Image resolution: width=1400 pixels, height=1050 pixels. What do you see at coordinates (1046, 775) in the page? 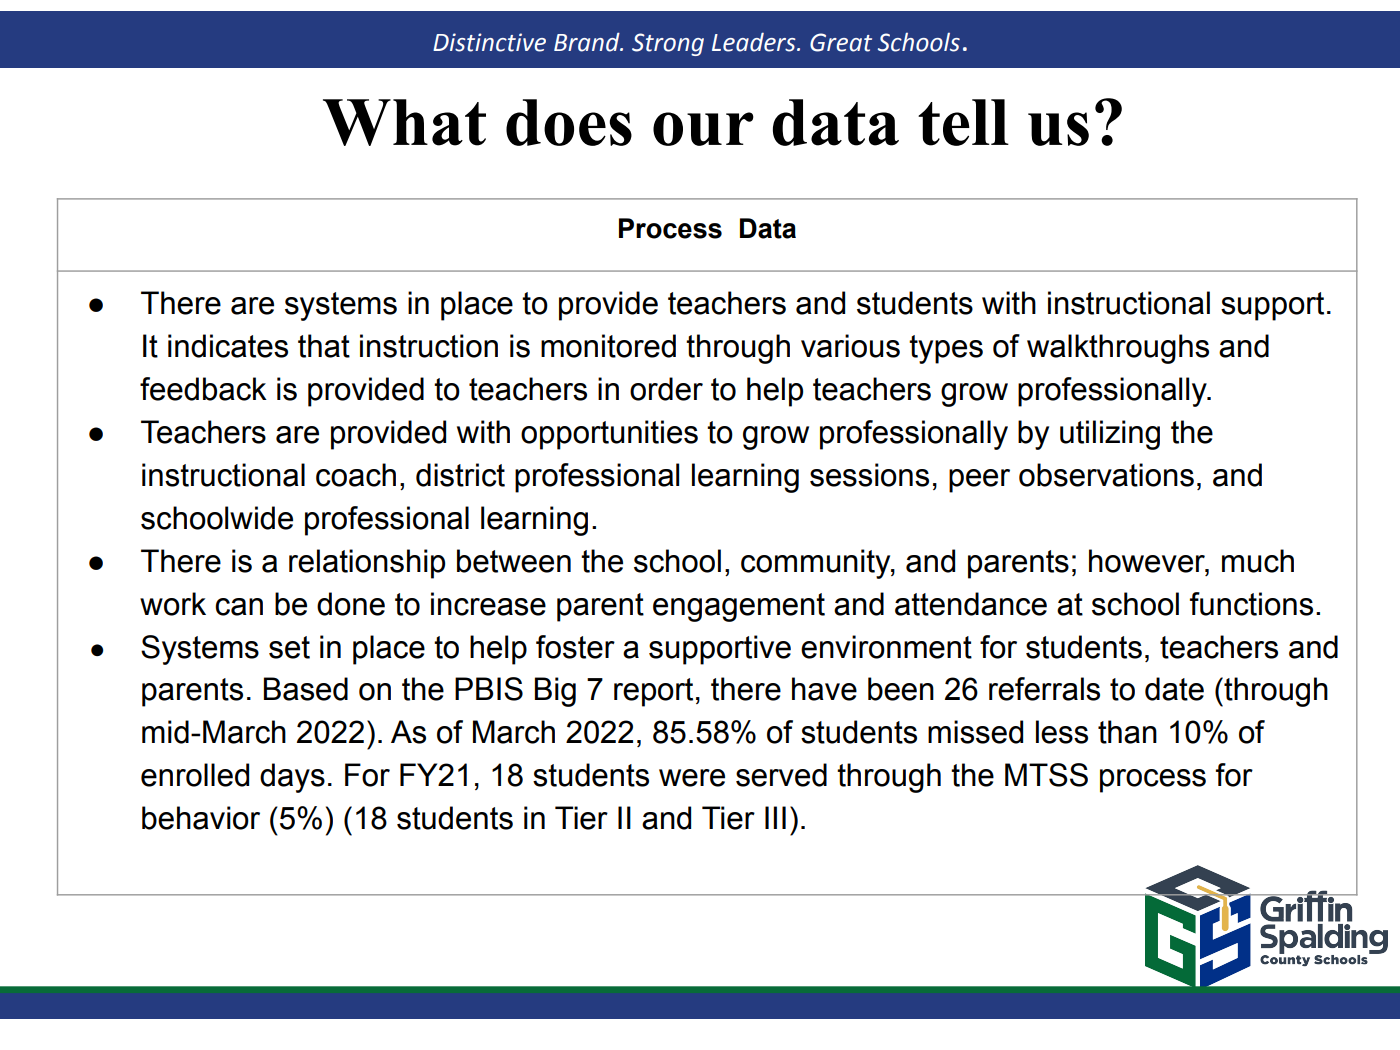
I see `MTSS` at bounding box center [1046, 775].
